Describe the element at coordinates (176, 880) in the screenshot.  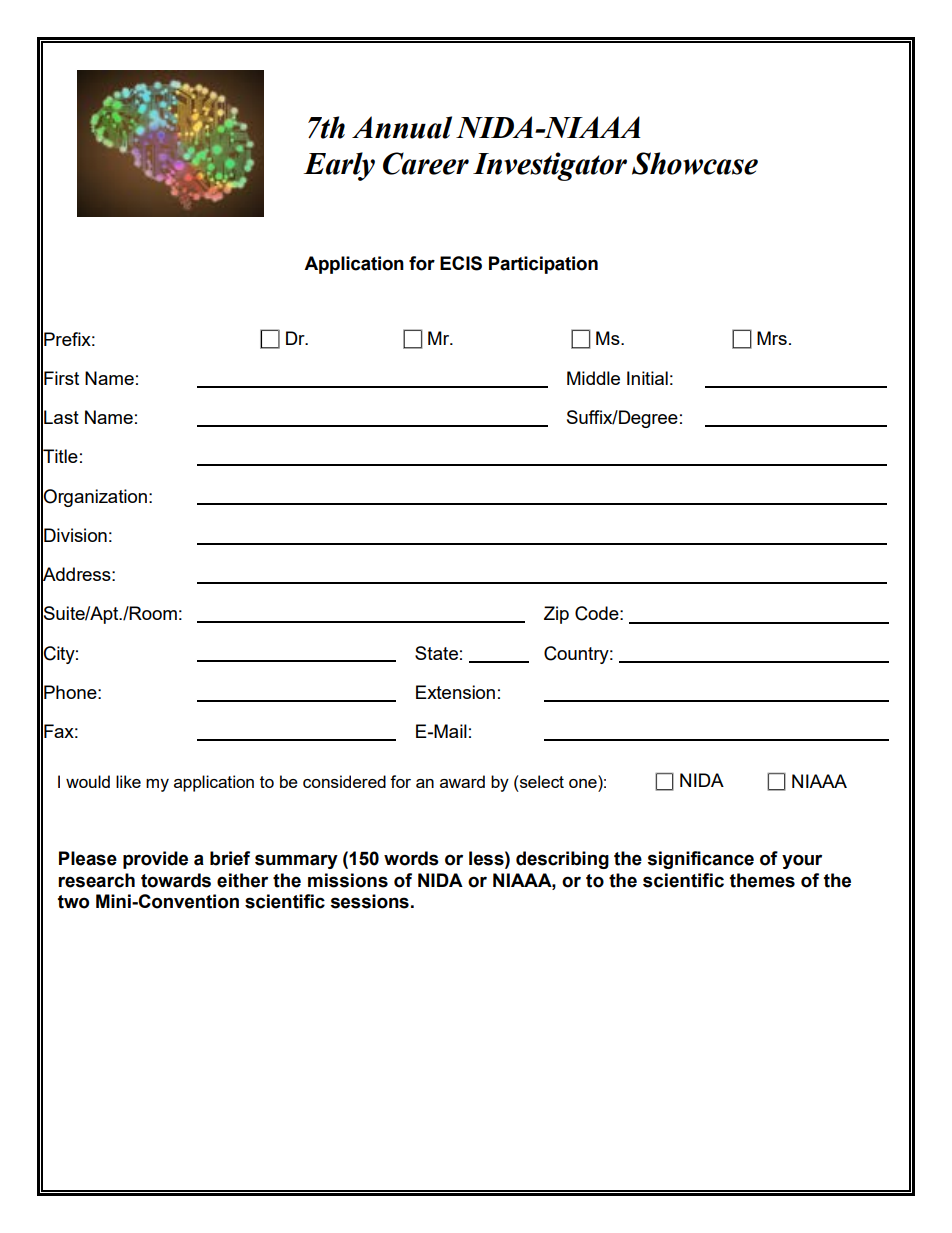
I see `towards` at that location.
